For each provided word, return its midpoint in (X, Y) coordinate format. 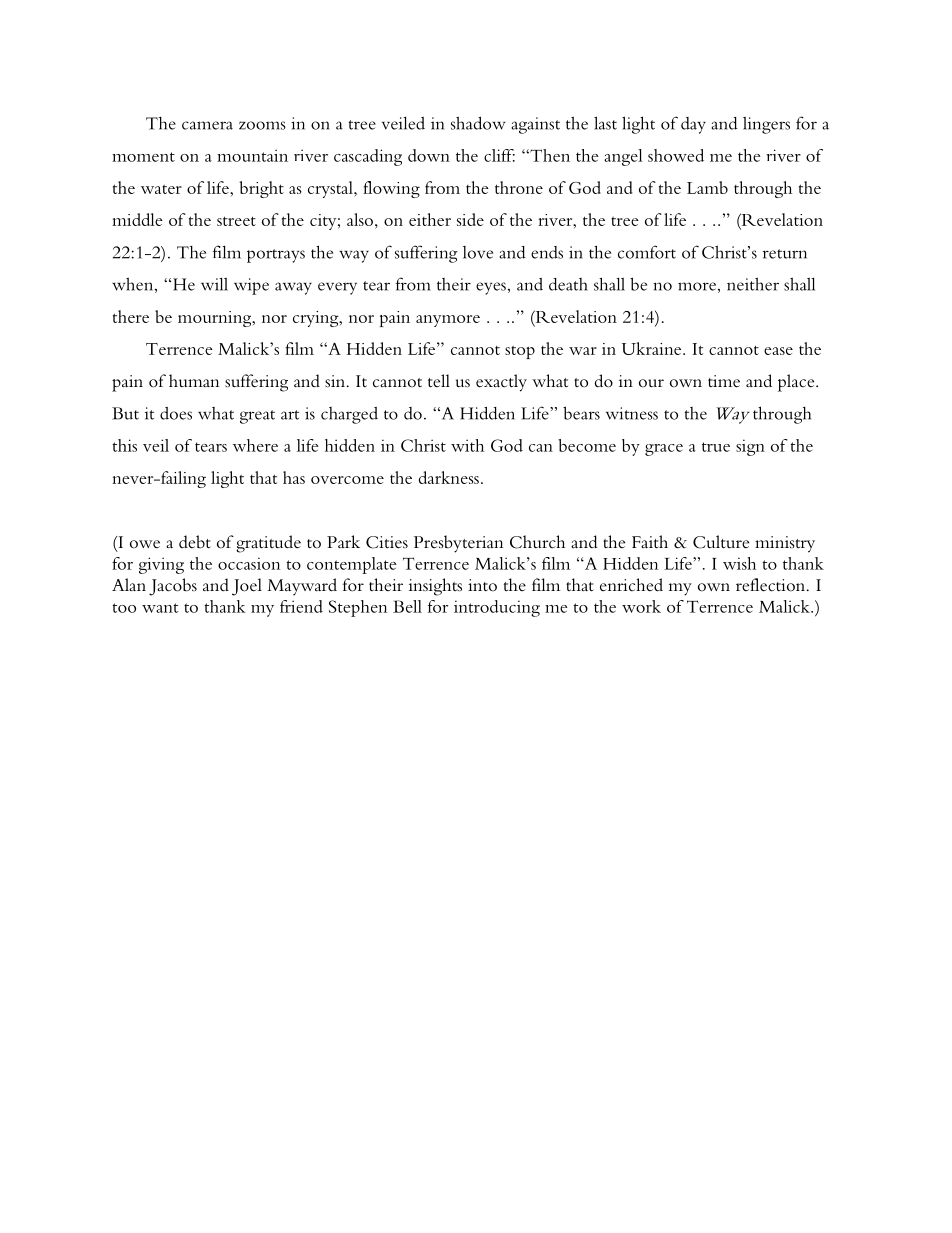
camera (207, 125)
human (194, 380)
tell (439, 380)
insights (435, 587)
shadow (478, 123)
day (693, 125)
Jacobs (173, 587)
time (724, 381)
